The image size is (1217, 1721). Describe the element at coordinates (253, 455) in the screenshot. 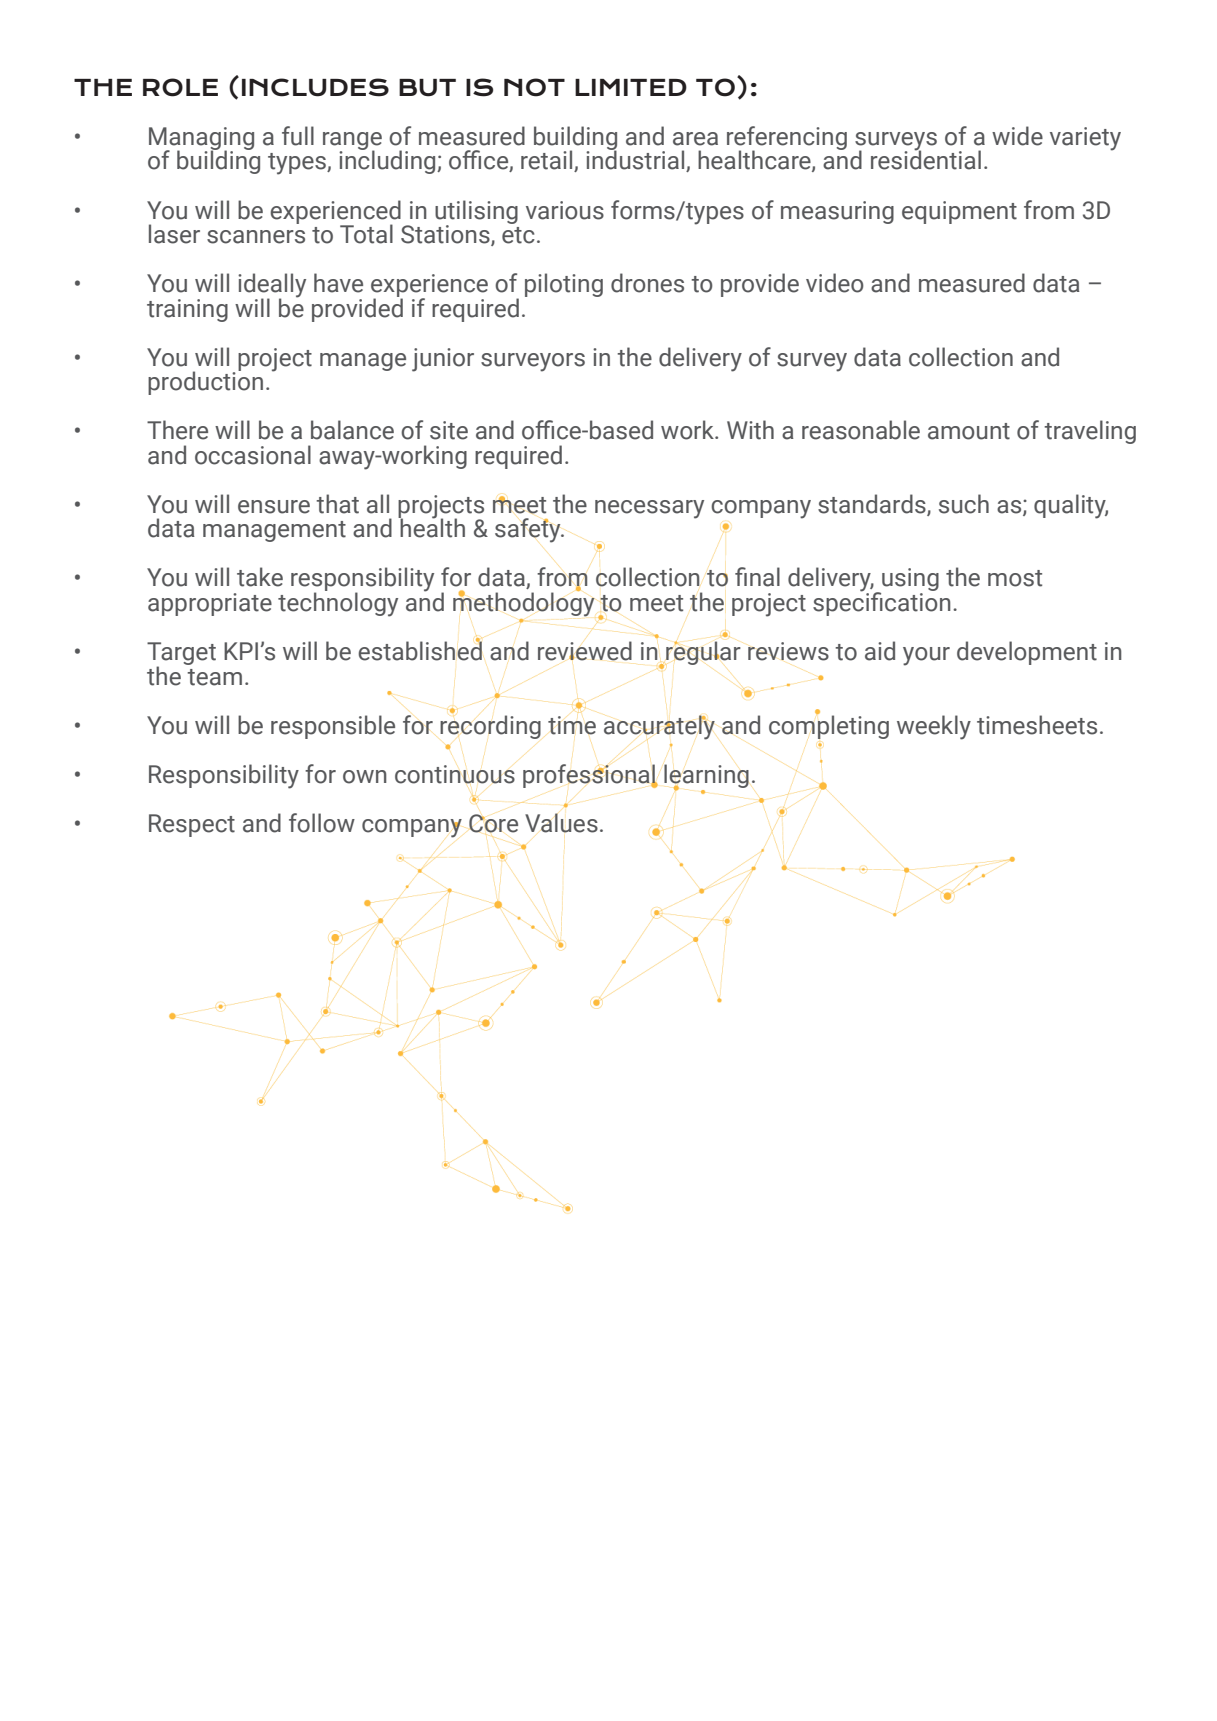

I see `occasional` at that location.
